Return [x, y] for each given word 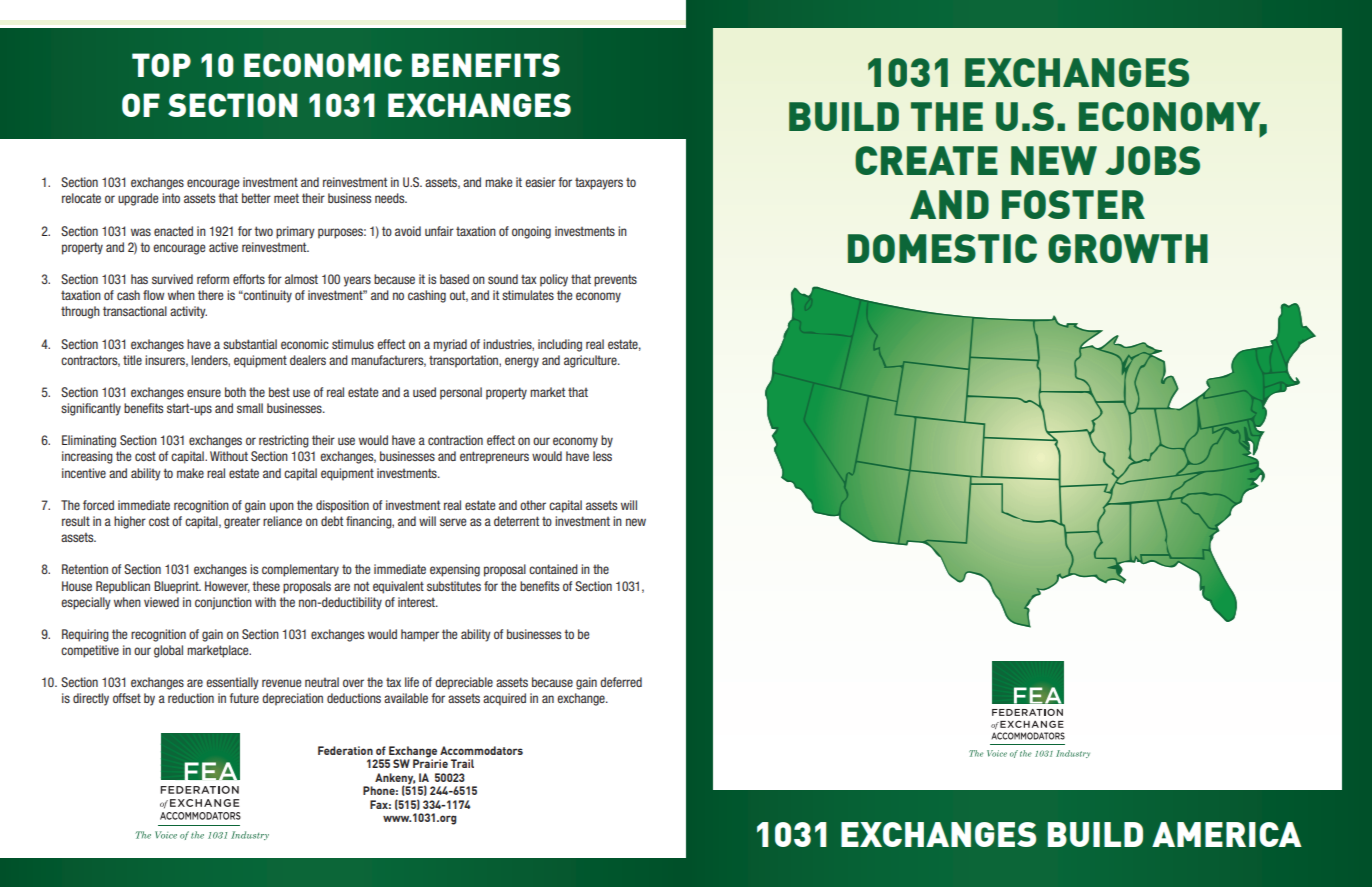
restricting [284, 441]
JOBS [1152, 160]
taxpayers [599, 184]
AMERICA [1227, 834]
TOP [161, 65]
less [602, 456]
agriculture [591, 361]
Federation [345, 750]
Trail [462, 763]
